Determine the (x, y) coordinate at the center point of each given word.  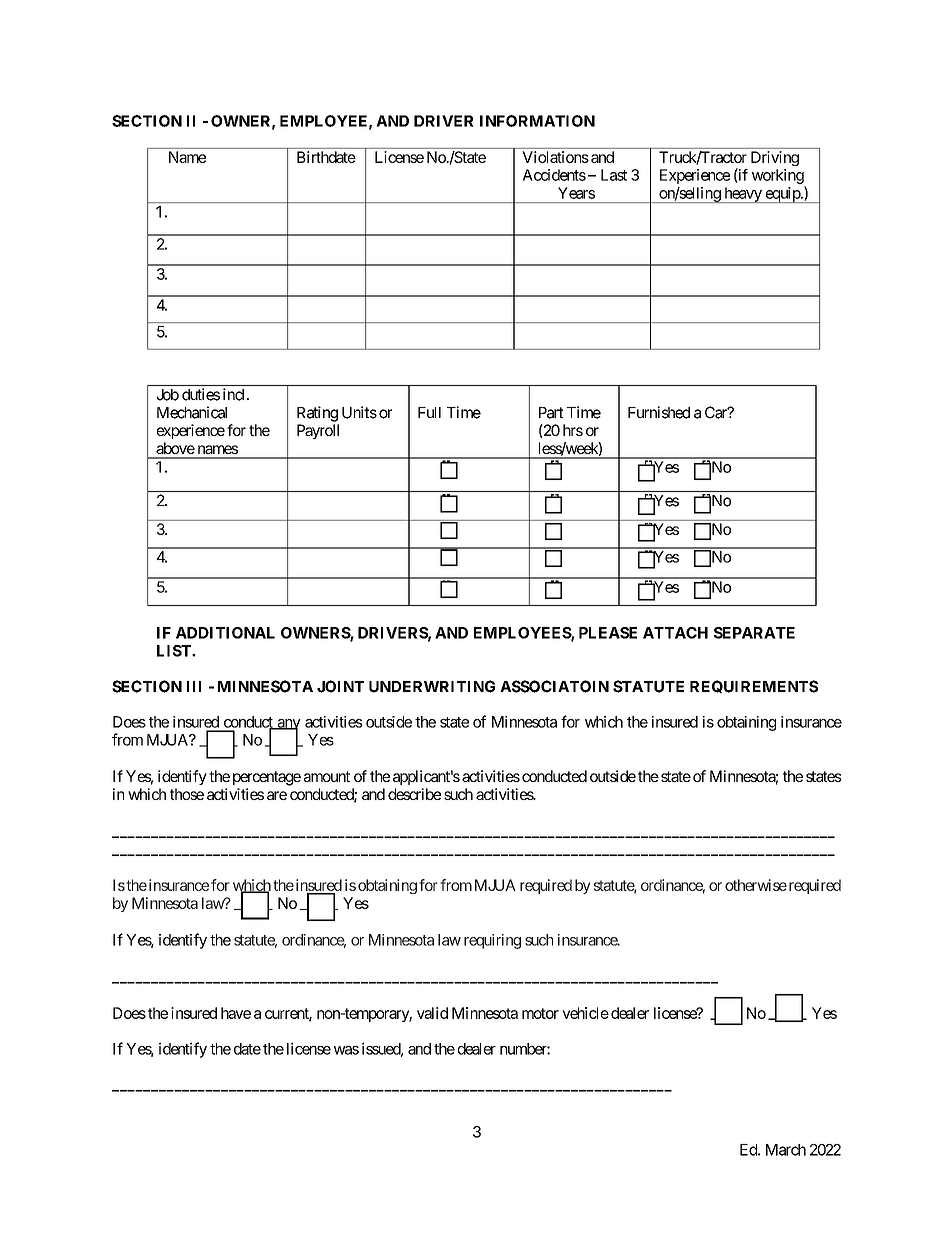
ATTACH (675, 633)
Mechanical (192, 412)
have (236, 1013)
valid (432, 1013)
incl (235, 394)
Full (429, 412)
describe (414, 794)
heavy (742, 195)
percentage (267, 778)
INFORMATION (537, 121)
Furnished (659, 412)
